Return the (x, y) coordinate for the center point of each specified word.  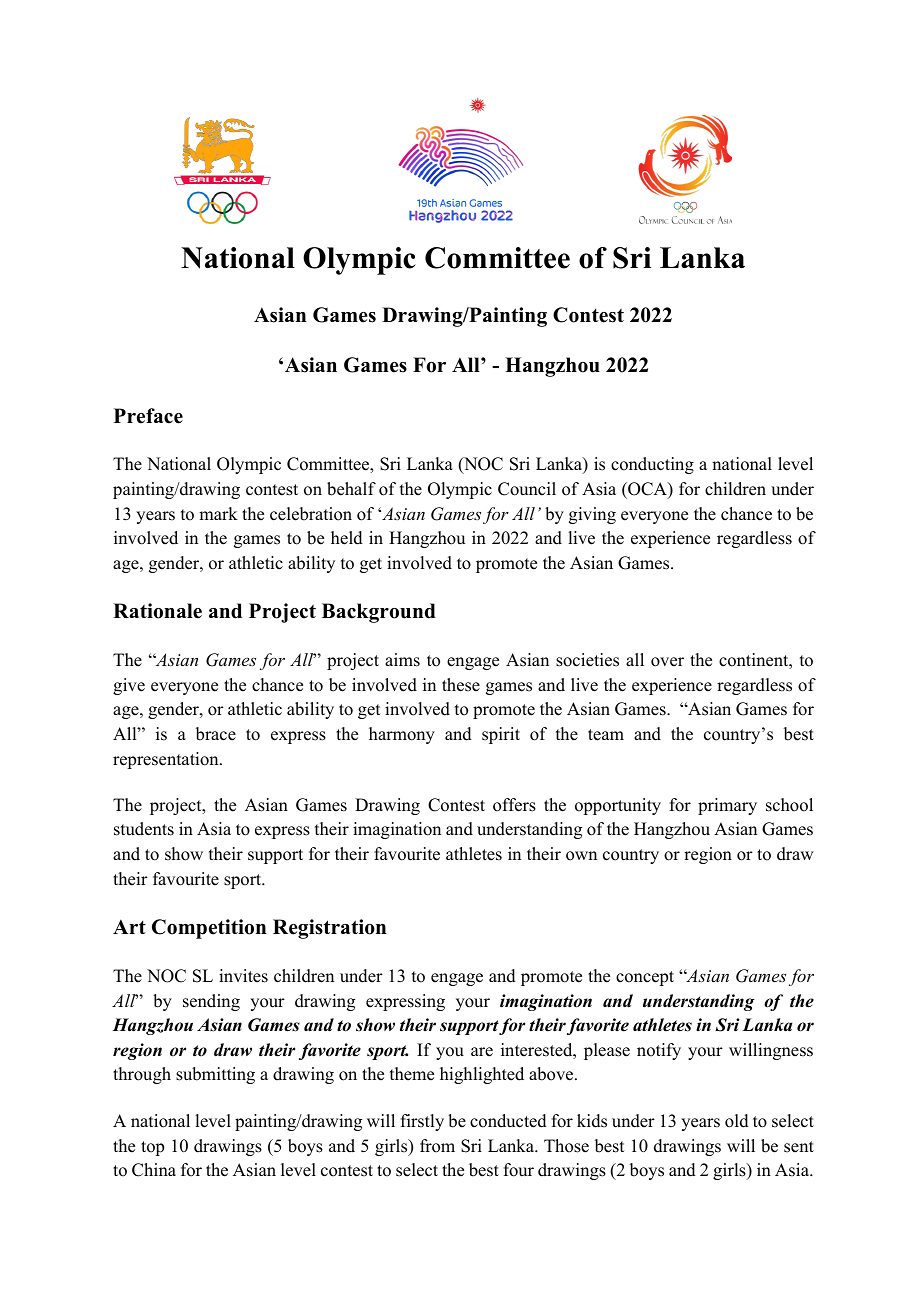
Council (527, 489)
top (152, 1148)
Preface (148, 416)
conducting (652, 465)
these (461, 685)
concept (645, 978)
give (129, 686)
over (667, 662)
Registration (329, 929)
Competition (209, 929)
